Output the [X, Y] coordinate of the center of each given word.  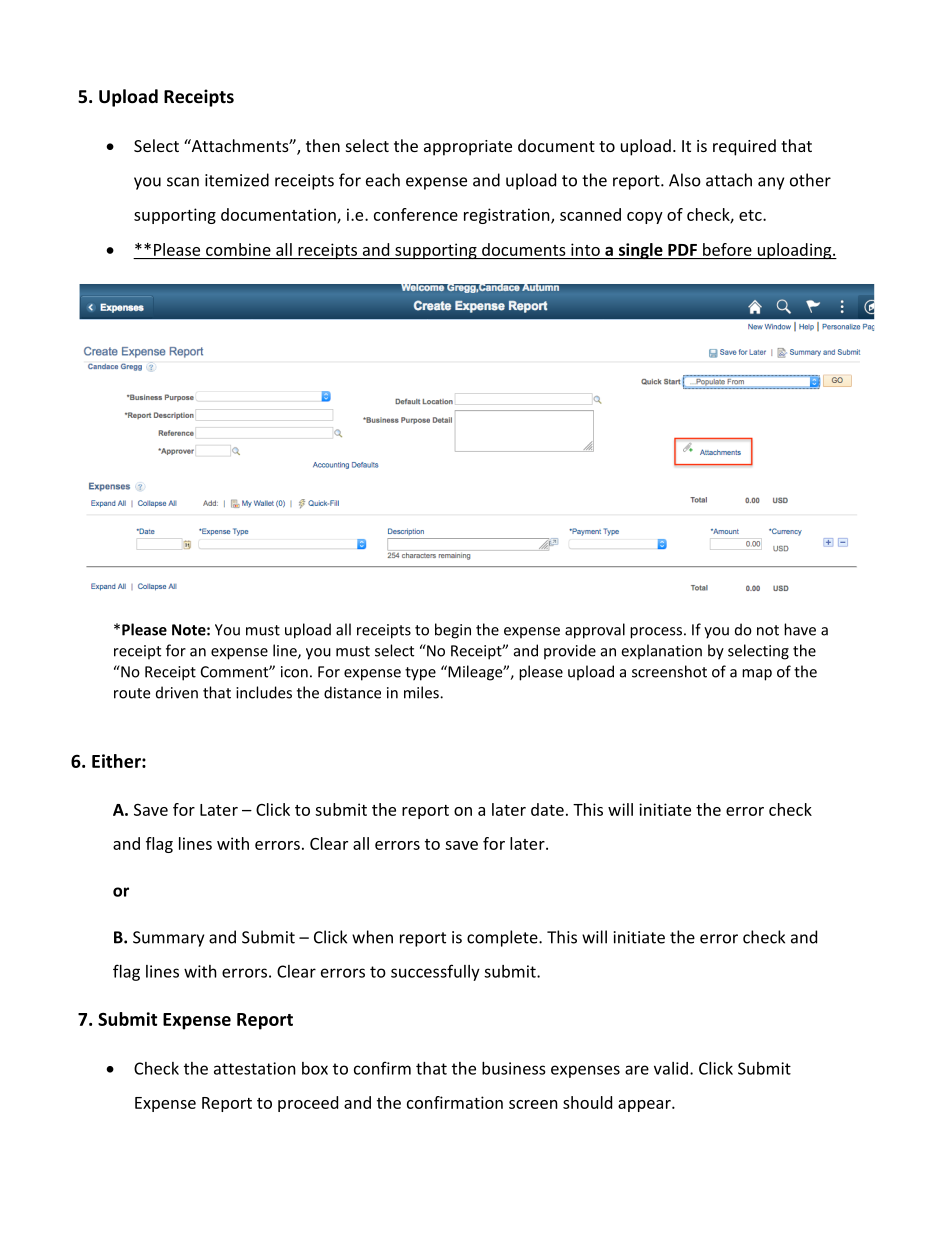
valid [671, 1068]
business [514, 1068]
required [744, 147]
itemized [237, 180]
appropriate [468, 148]
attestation [255, 1068]
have [800, 629]
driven [177, 692]
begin [453, 631]
